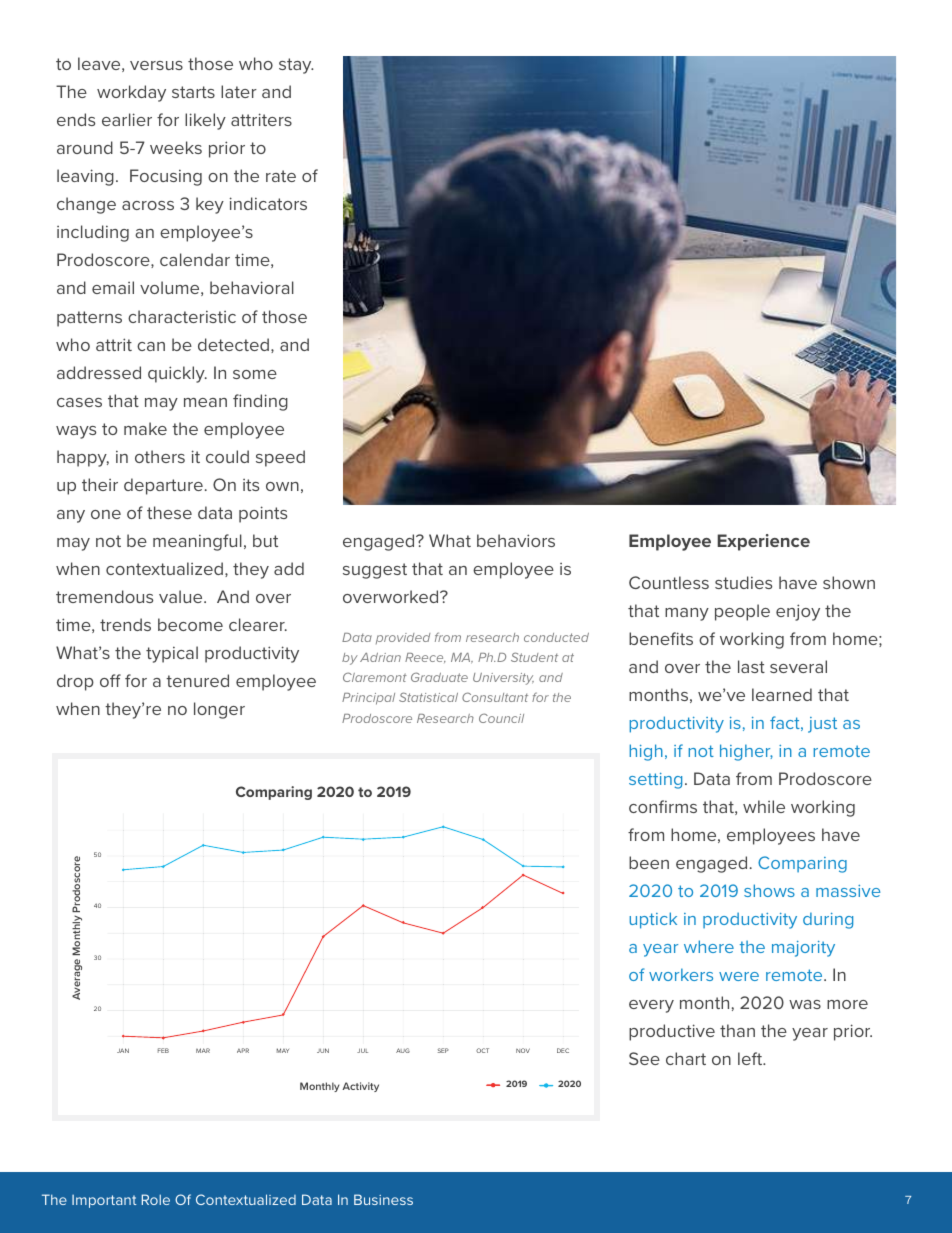  Describe the element at coordinates (769, 890) in the screenshot. I see `shows` at that location.
